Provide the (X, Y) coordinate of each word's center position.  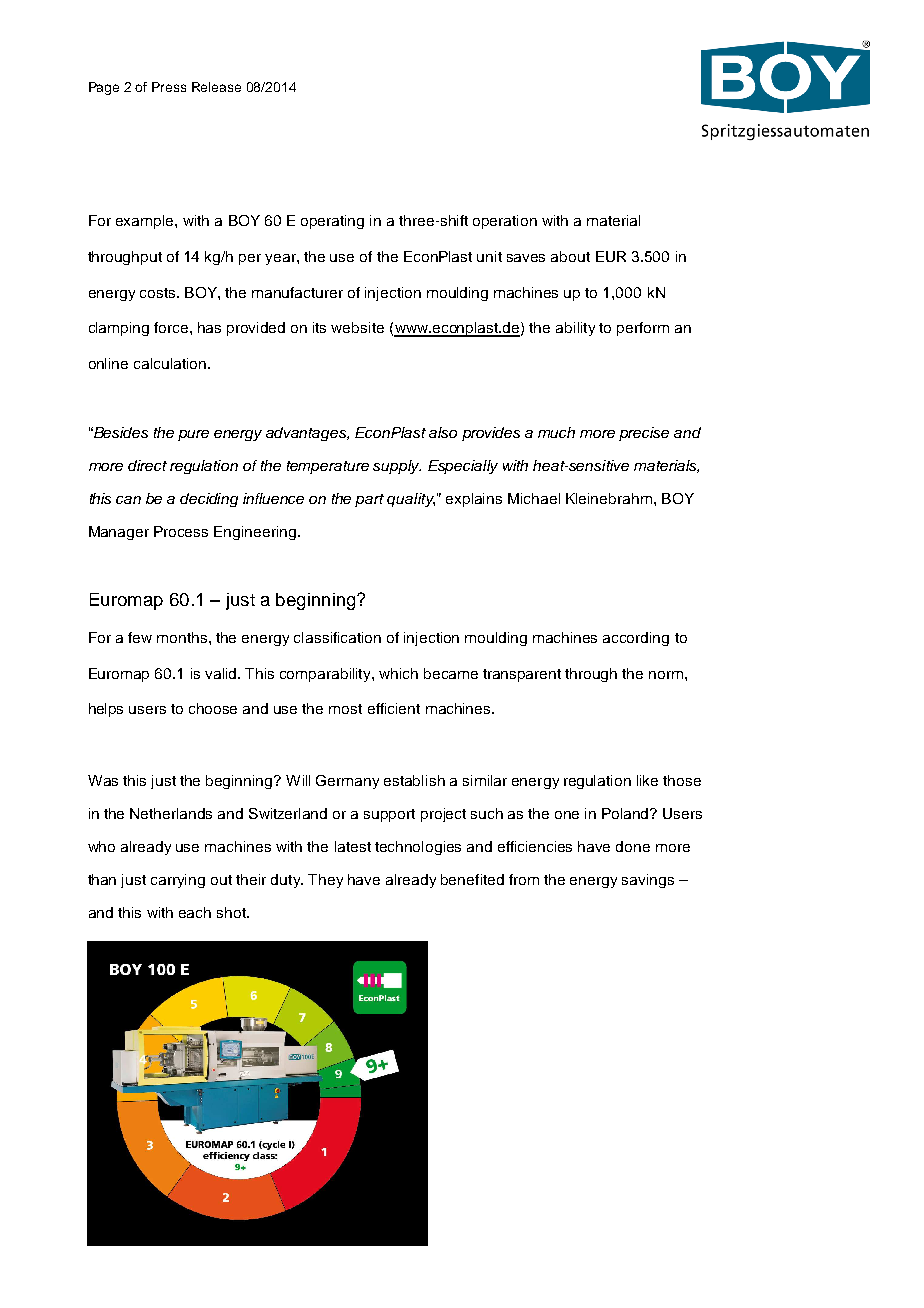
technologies (418, 848)
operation (505, 222)
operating (332, 222)
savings (648, 881)
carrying (178, 881)
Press (169, 87)
